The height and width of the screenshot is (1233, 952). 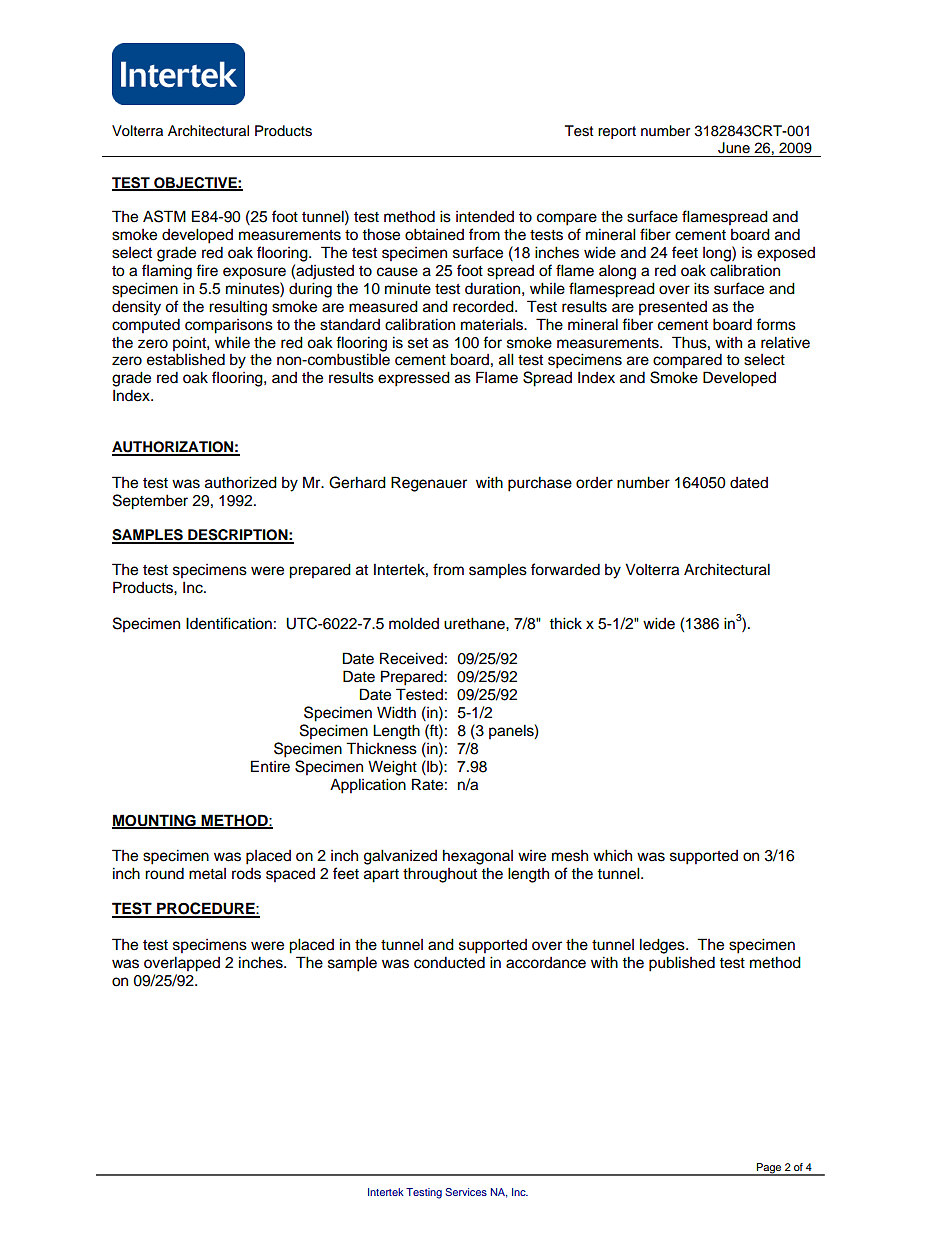 What do you see at coordinates (164, 216) in the screenshot?
I see `ASTM` at bounding box center [164, 216].
